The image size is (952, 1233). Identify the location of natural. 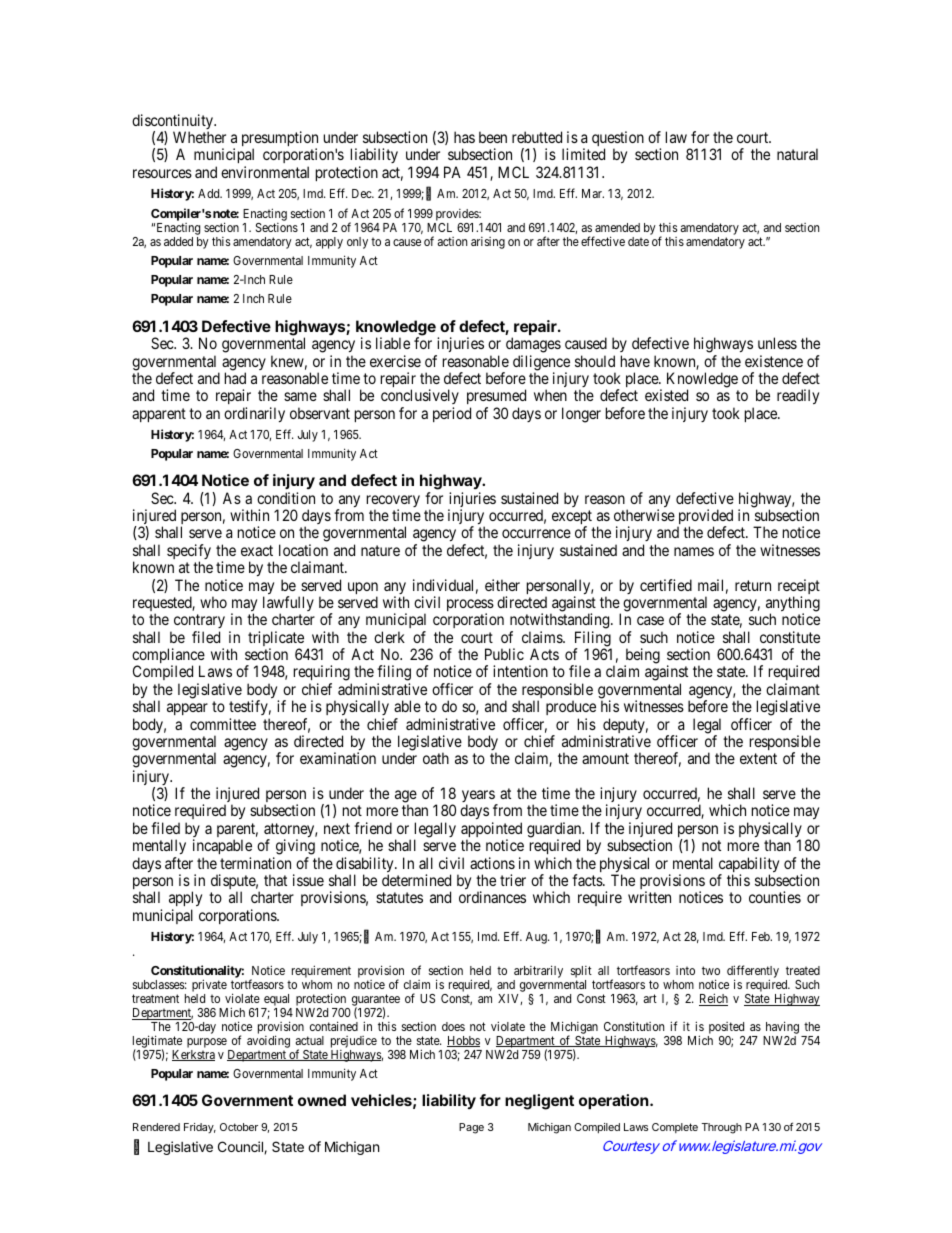
(797, 154).
